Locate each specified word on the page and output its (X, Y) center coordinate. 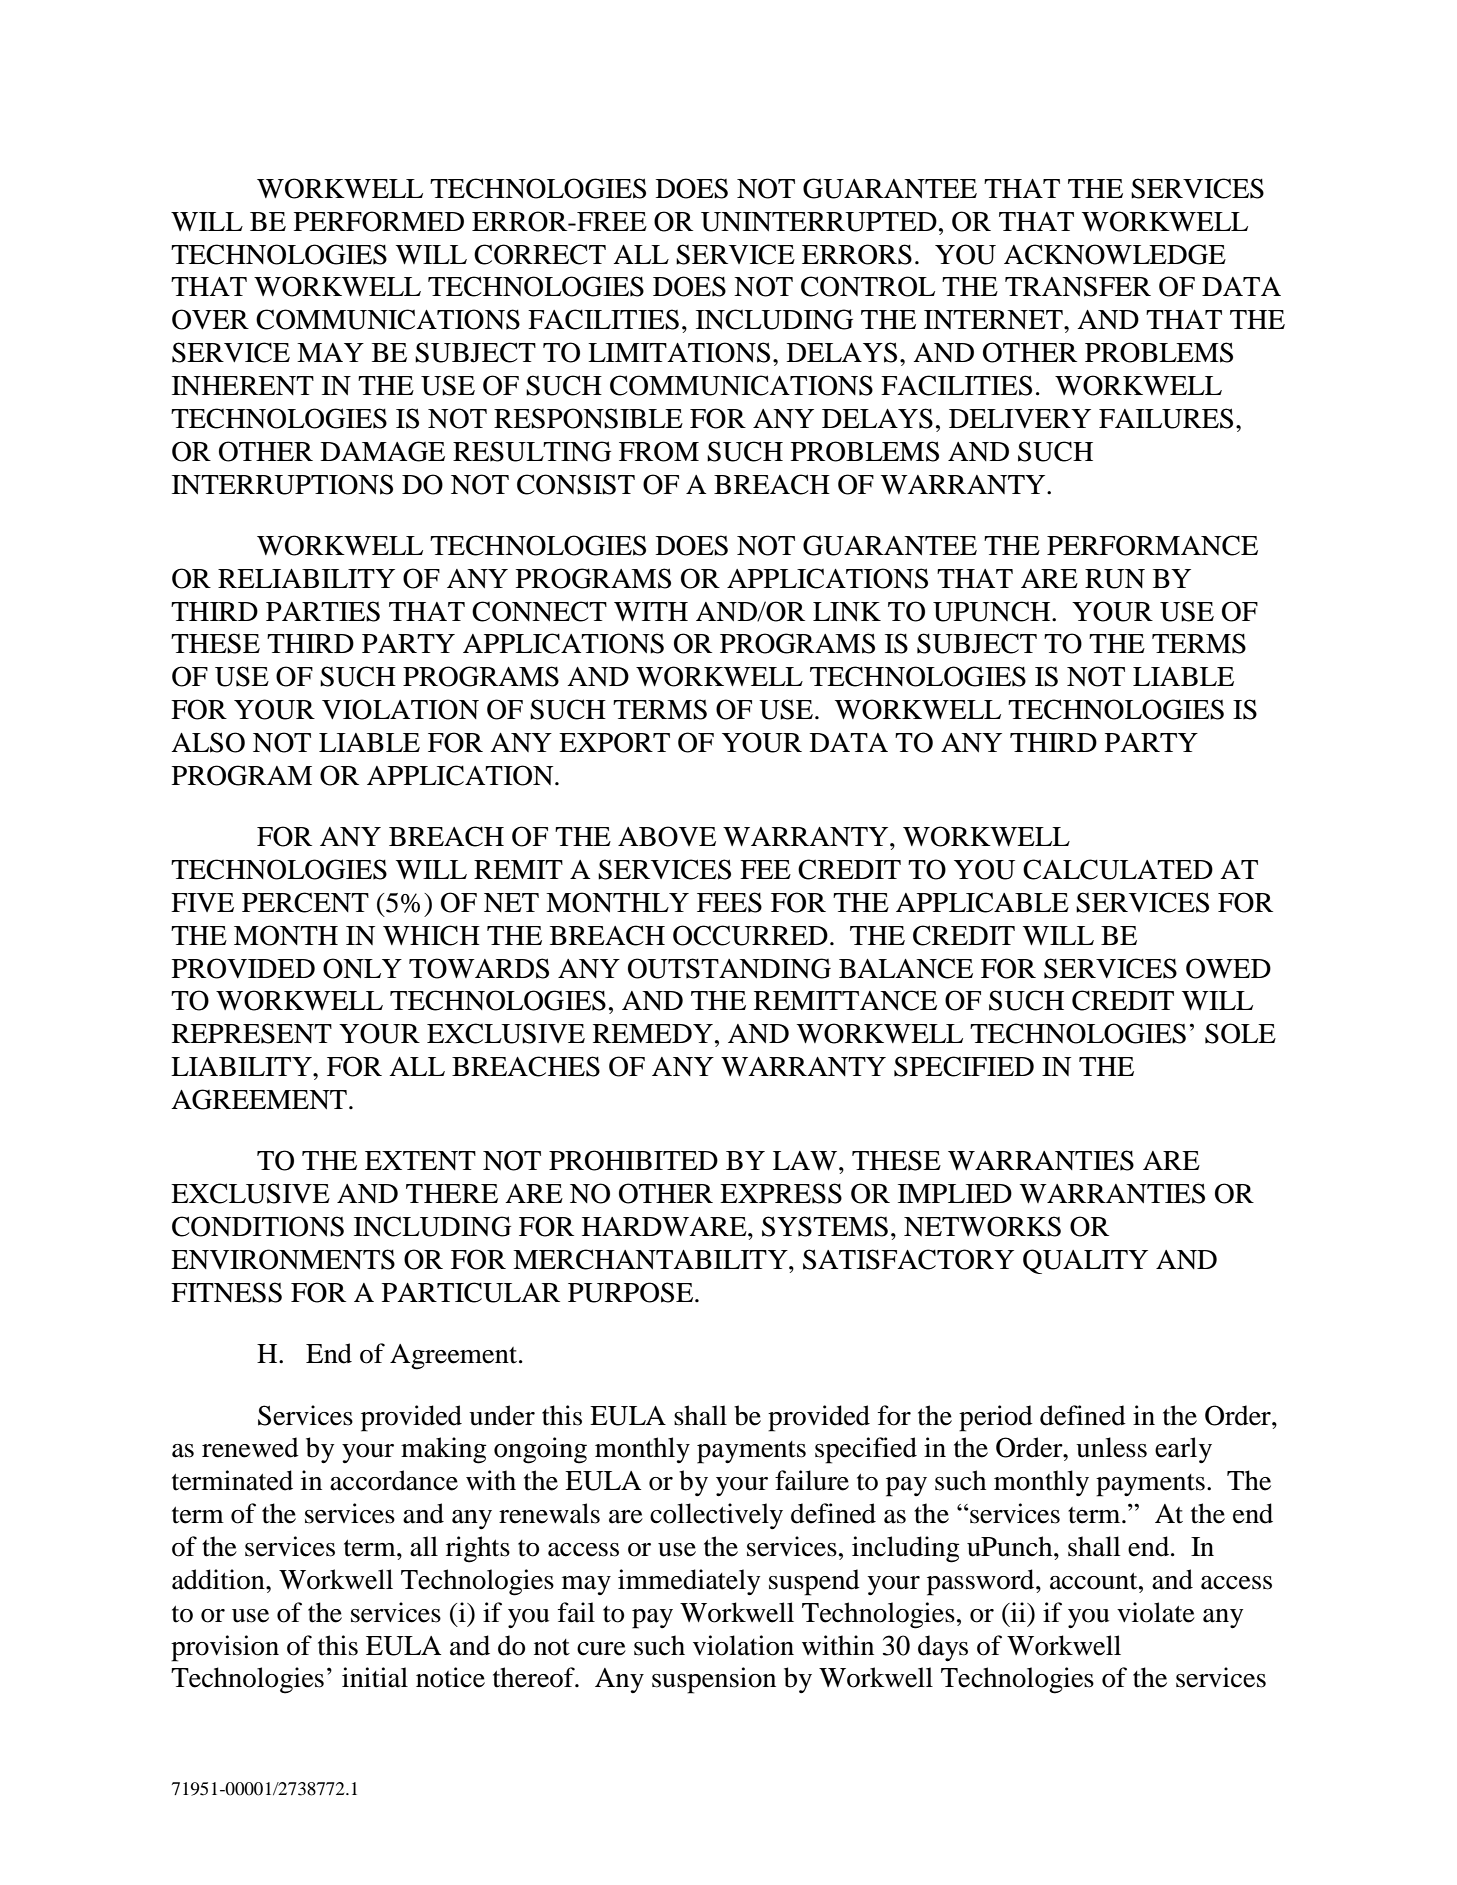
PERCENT (305, 902)
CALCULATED (1118, 869)
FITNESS (226, 1292)
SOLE (1240, 1033)
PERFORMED (379, 221)
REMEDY (653, 1033)
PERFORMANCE (1152, 545)
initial (375, 1677)
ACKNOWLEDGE (1115, 254)
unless (1111, 1447)
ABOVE (667, 836)
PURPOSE (632, 1292)
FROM (659, 451)
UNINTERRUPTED (819, 222)
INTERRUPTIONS (282, 484)
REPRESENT (252, 1033)
